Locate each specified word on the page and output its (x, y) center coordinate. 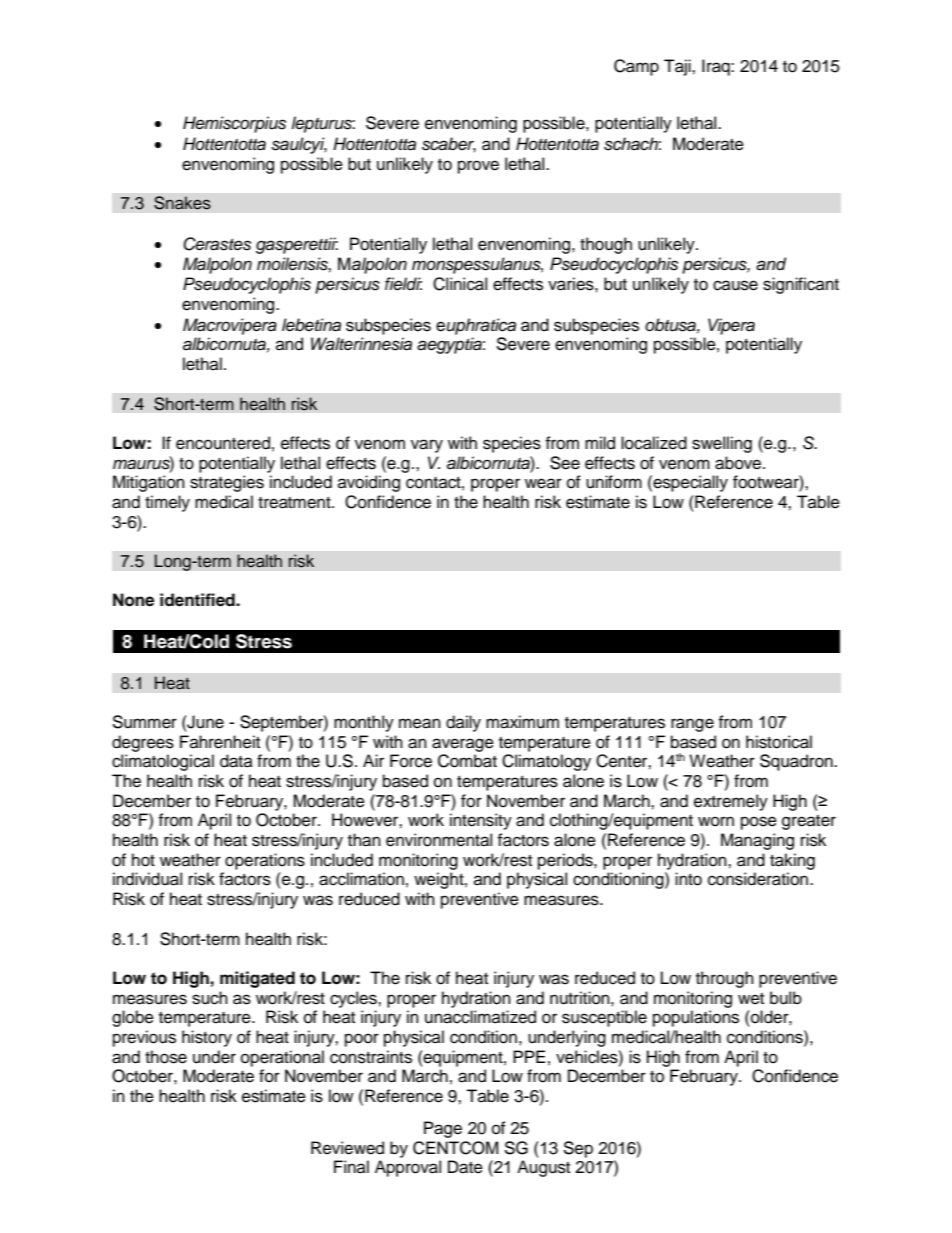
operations (265, 861)
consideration (759, 879)
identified (198, 600)
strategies (227, 483)
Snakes (182, 203)
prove (478, 167)
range (692, 725)
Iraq (717, 67)
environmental (439, 840)
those (166, 1057)
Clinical (460, 284)
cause (735, 285)
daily (463, 723)
